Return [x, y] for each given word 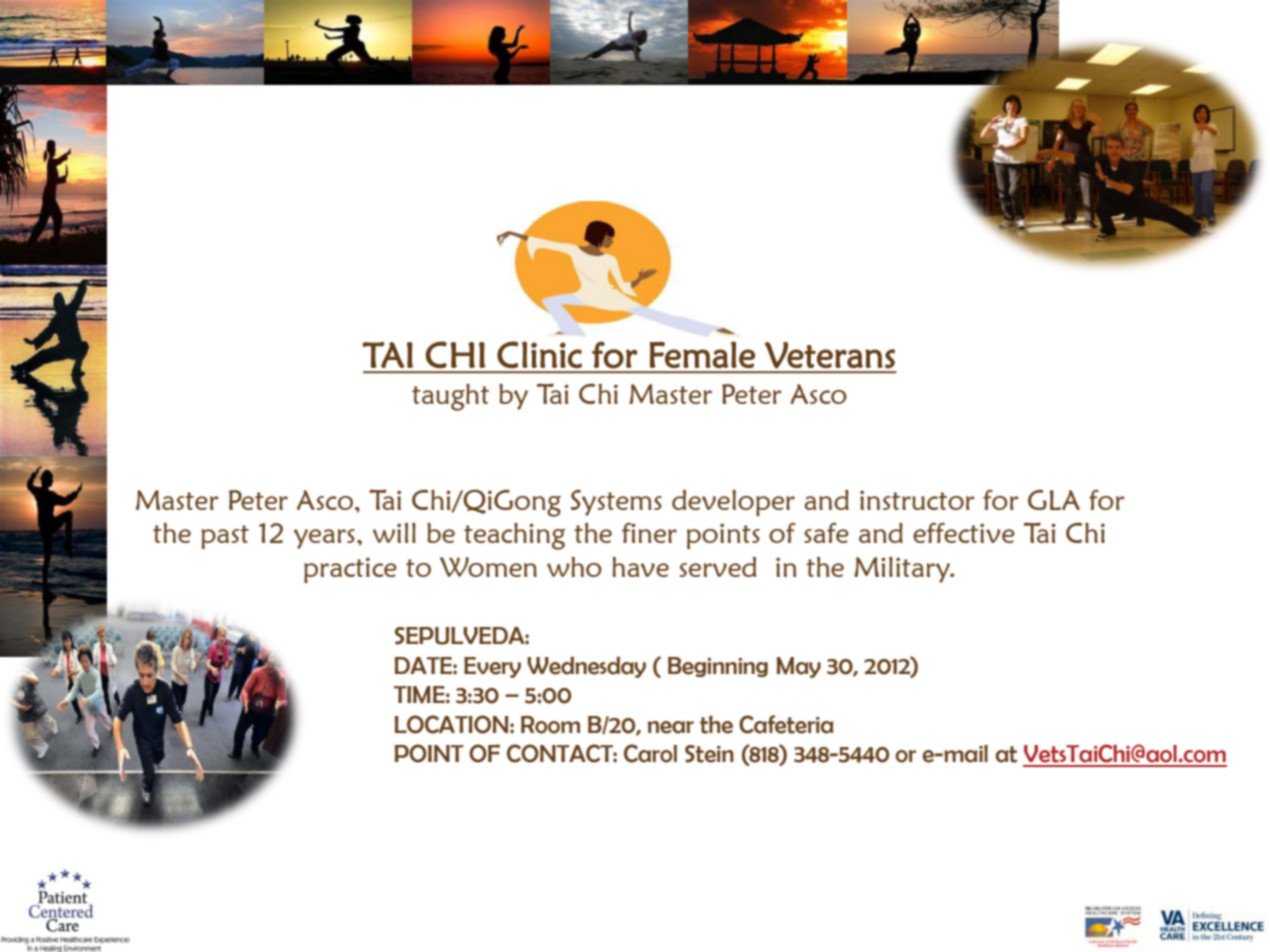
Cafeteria [786, 724]
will [394, 533]
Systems [616, 503]
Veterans [830, 355]
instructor [917, 500]
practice [350, 570]
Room [550, 725]
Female [702, 354]
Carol [650, 753]
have [640, 567]
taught [450, 397]
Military [903, 570]
